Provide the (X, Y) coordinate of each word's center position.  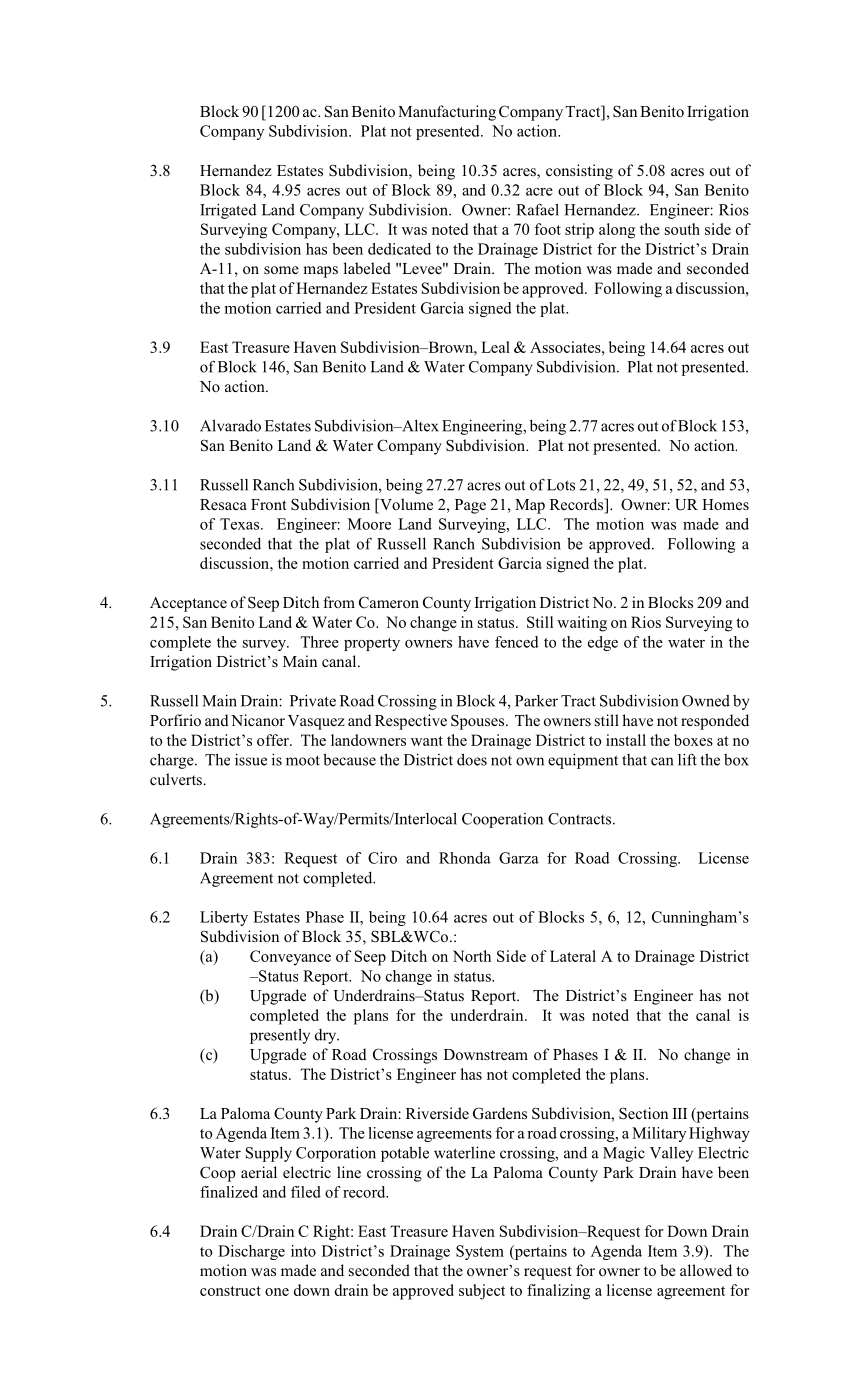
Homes (725, 504)
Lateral (573, 956)
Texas (241, 524)
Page (470, 506)
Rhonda (465, 858)
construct (230, 1291)
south (682, 229)
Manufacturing (447, 113)
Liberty (224, 918)
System (480, 1252)
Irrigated (228, 211)
